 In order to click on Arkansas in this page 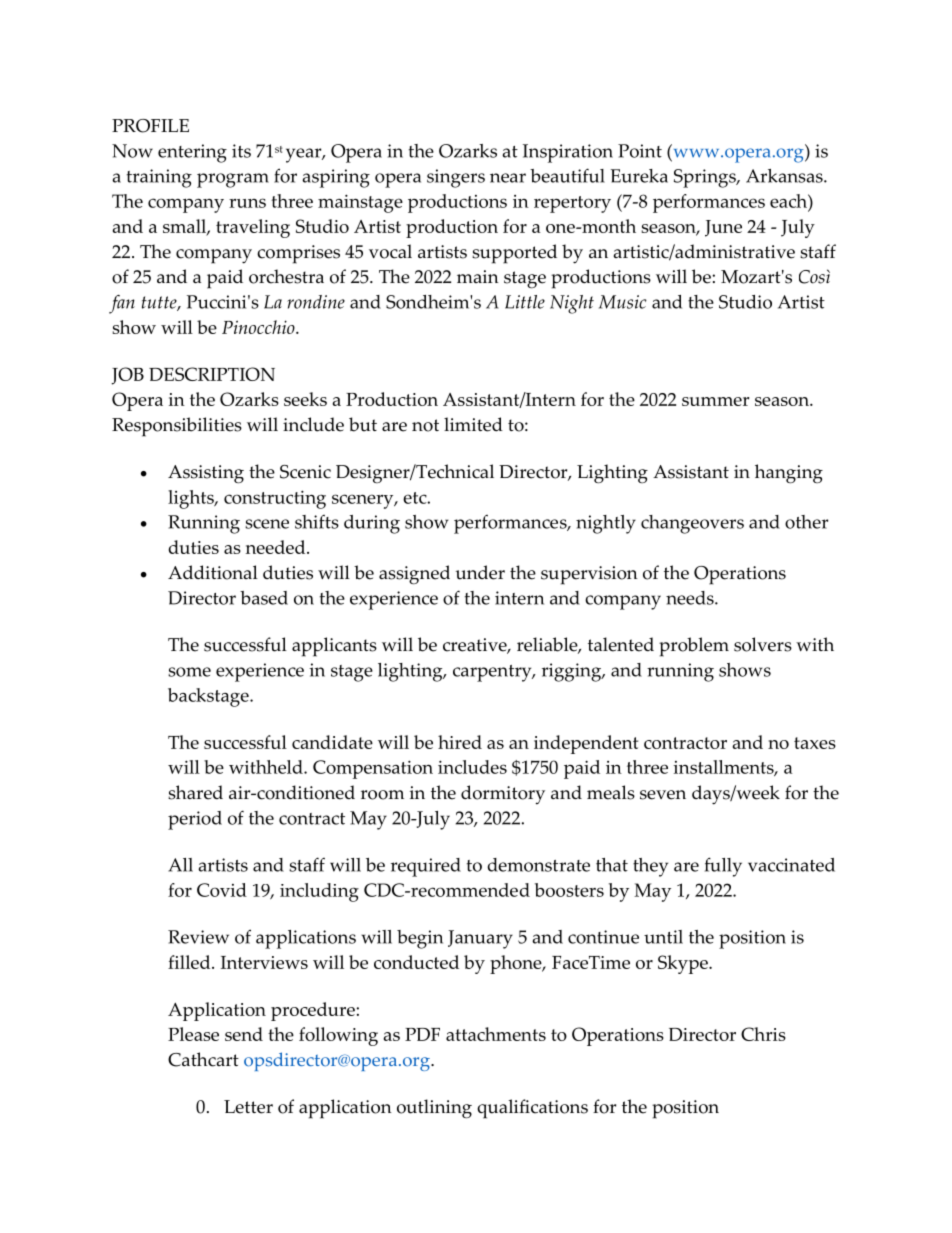, I will do `click(785, 176)`.
